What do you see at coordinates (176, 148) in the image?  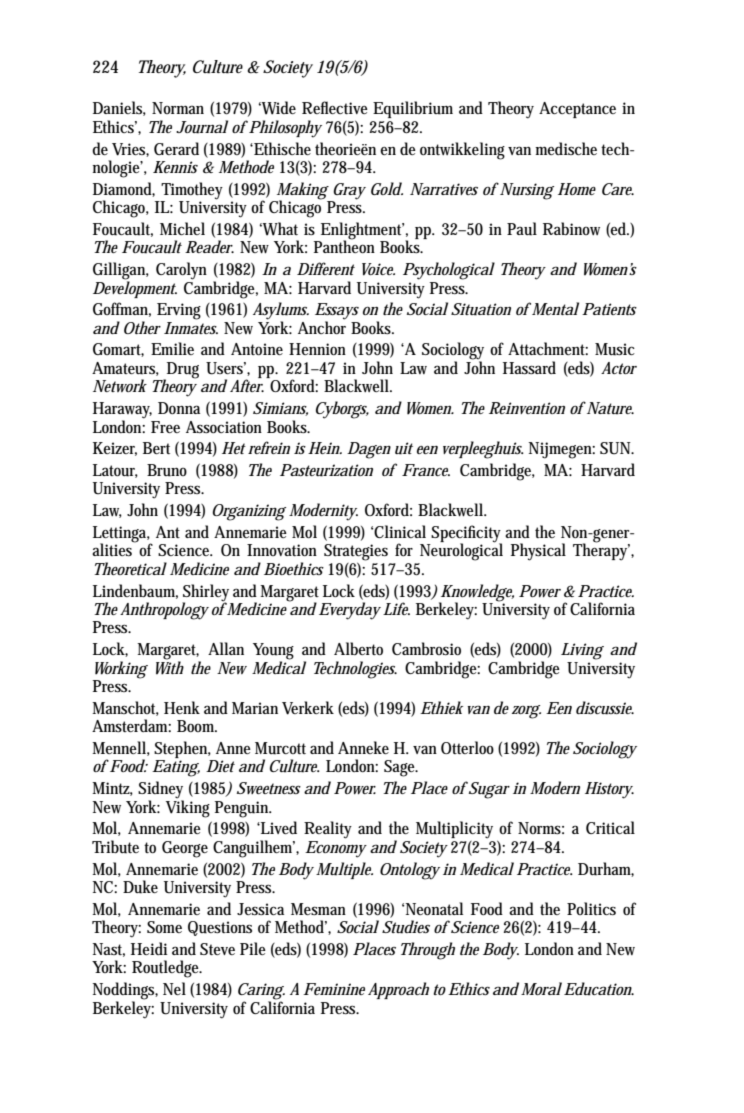 I see `Gerard` at bounding box center [176, 148].
